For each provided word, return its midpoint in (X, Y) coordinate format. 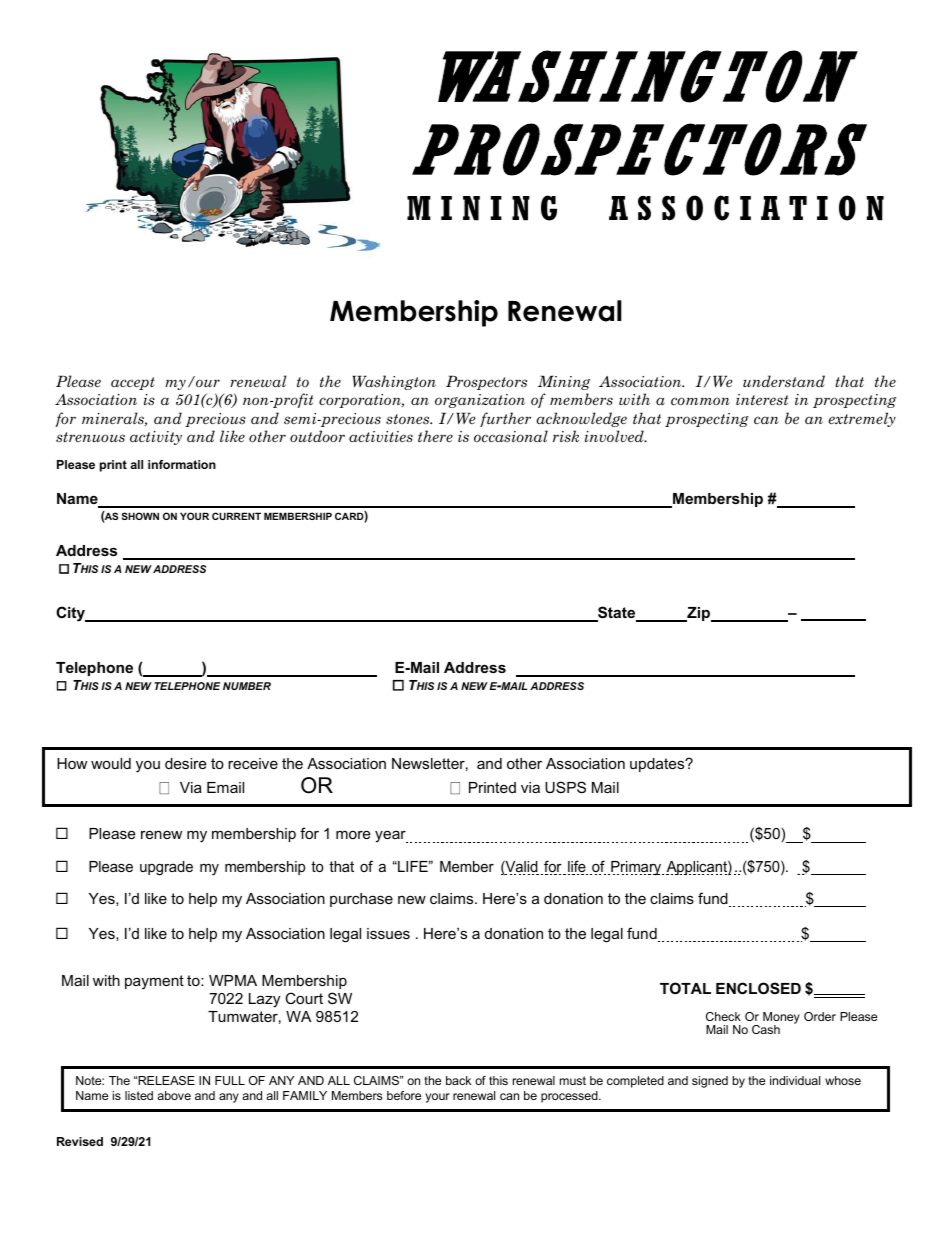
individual (795, 1080)
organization (480, 401)
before (404, 1095)
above (174, 1095)
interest (762, 400)
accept (133, 383)
